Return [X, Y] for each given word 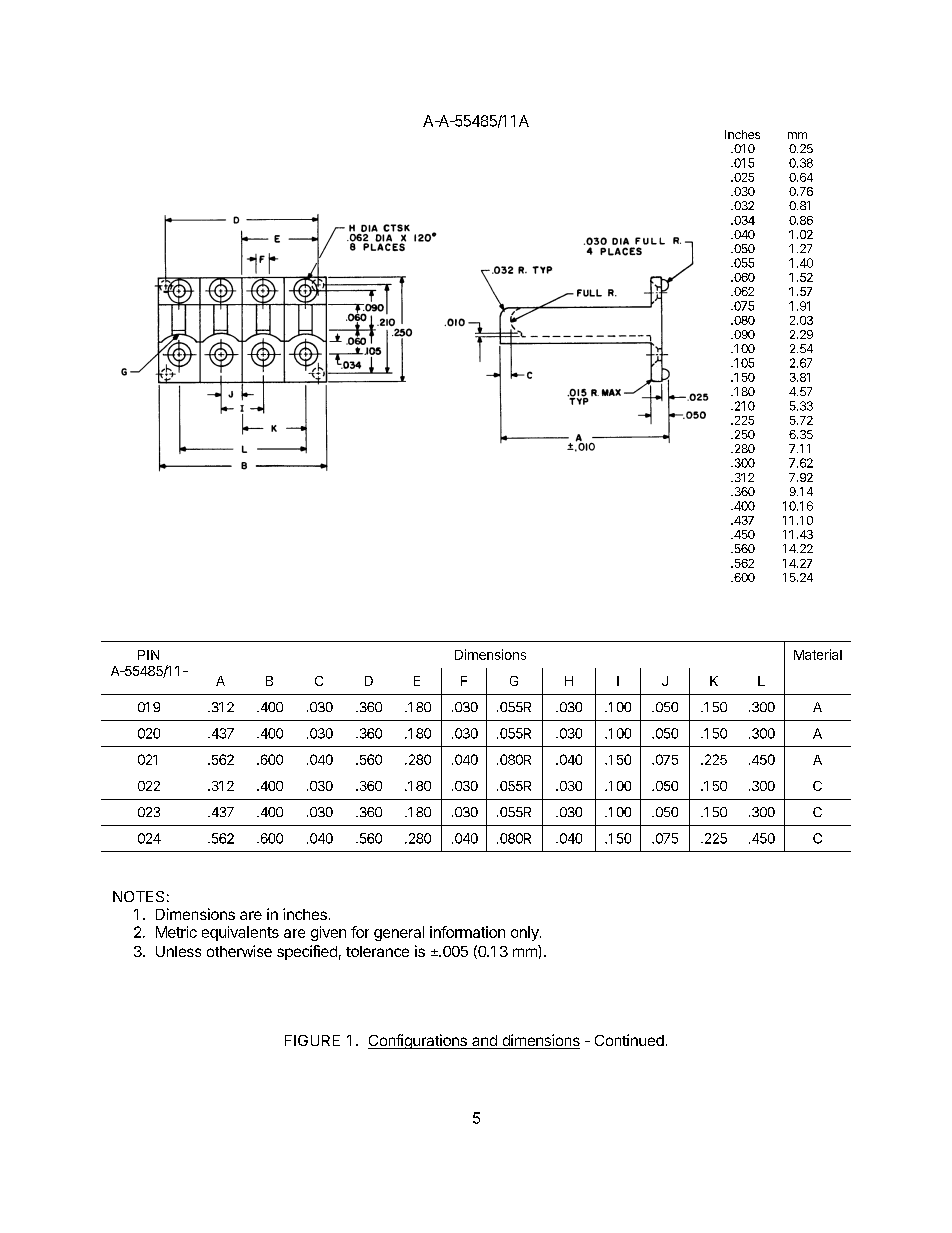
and [484, 1042]
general [399, 933]
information [467, 932]
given [328, 933]
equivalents [240, 933]
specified [307, 952]
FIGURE [312, 1040]
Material [818, 654]
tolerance [377, 951]
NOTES [138, 896]
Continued [629, 1040]
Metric [176, 932]
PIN [148, 655]
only [526, 933]
